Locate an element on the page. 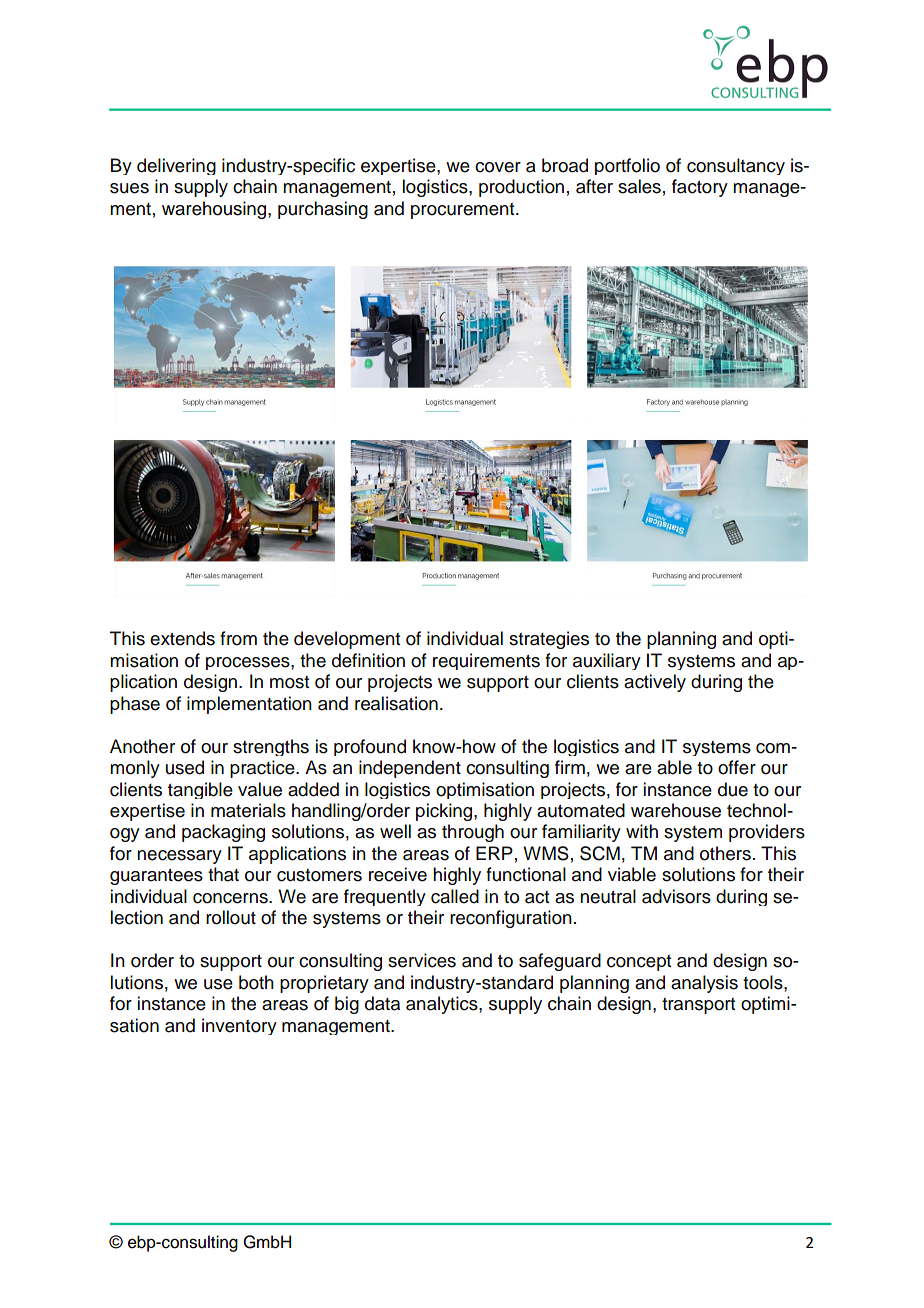  inventory is located at coordinates (239, 1026).
